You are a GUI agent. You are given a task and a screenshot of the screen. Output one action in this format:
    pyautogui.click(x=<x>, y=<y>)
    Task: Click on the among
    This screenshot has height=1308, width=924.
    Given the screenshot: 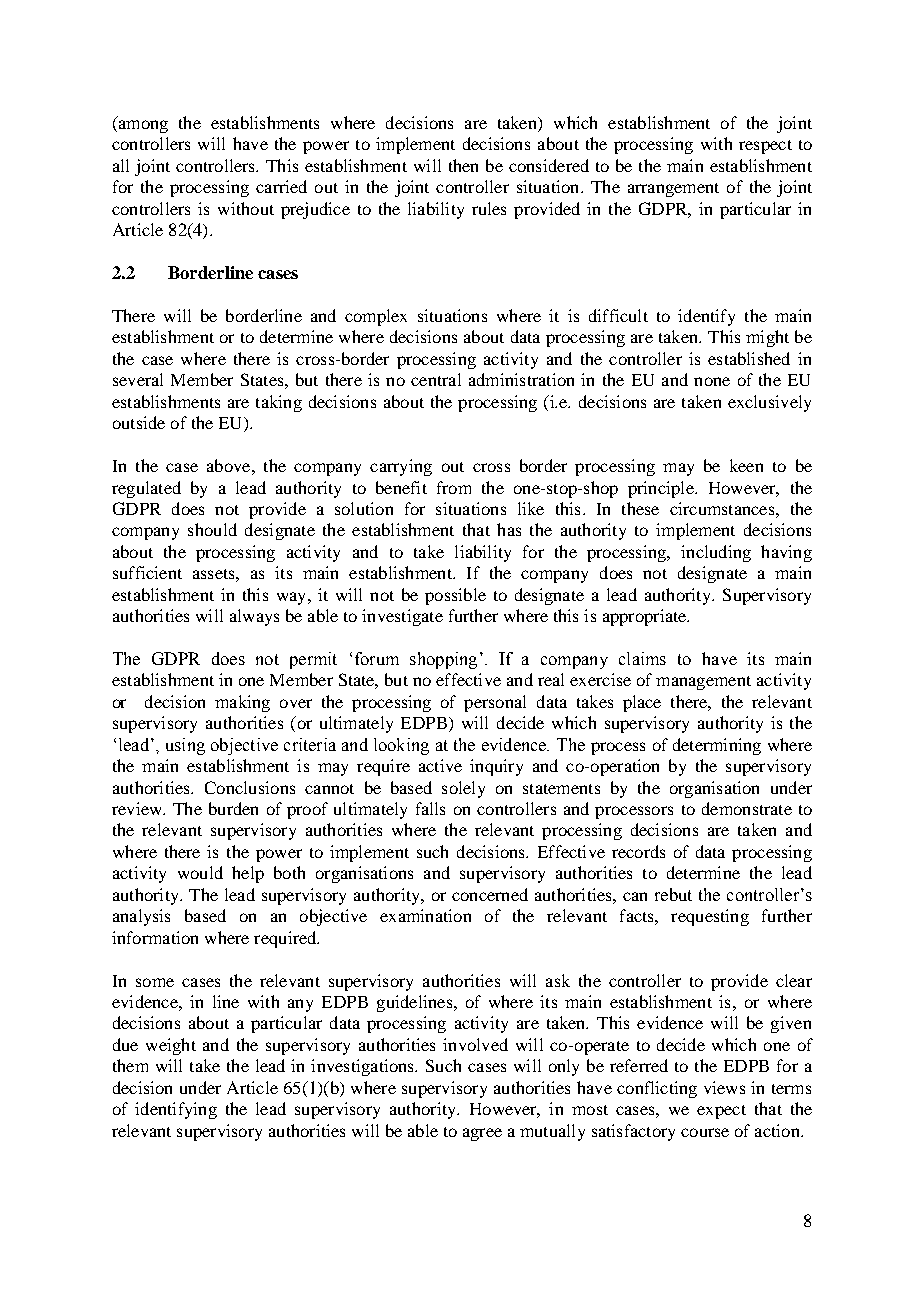 What is the action you would take?
    pyautogui.click(x=142, y=126)
